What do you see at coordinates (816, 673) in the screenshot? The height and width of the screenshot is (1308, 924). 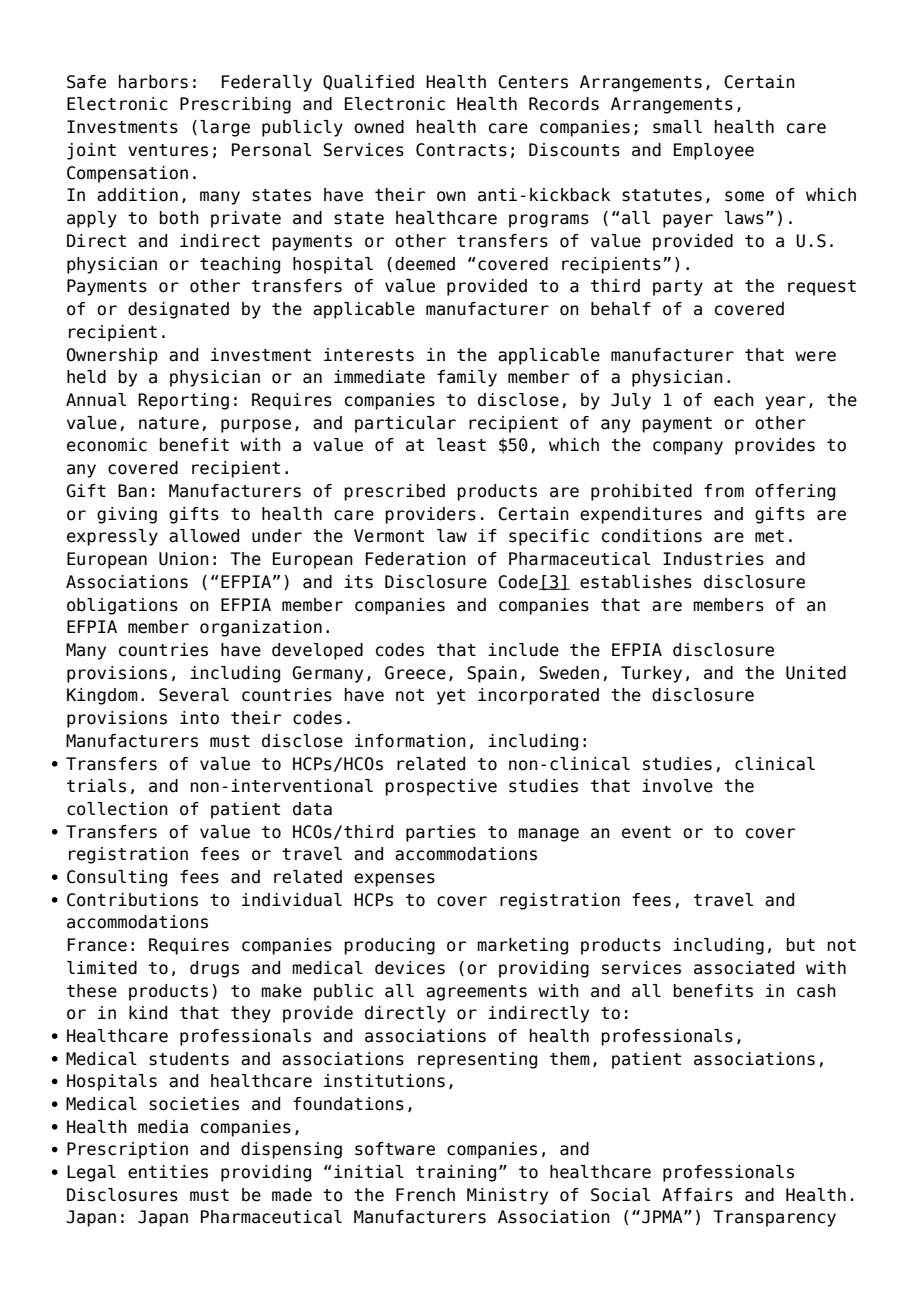 I see `United` at bounding box center [816, 673].
